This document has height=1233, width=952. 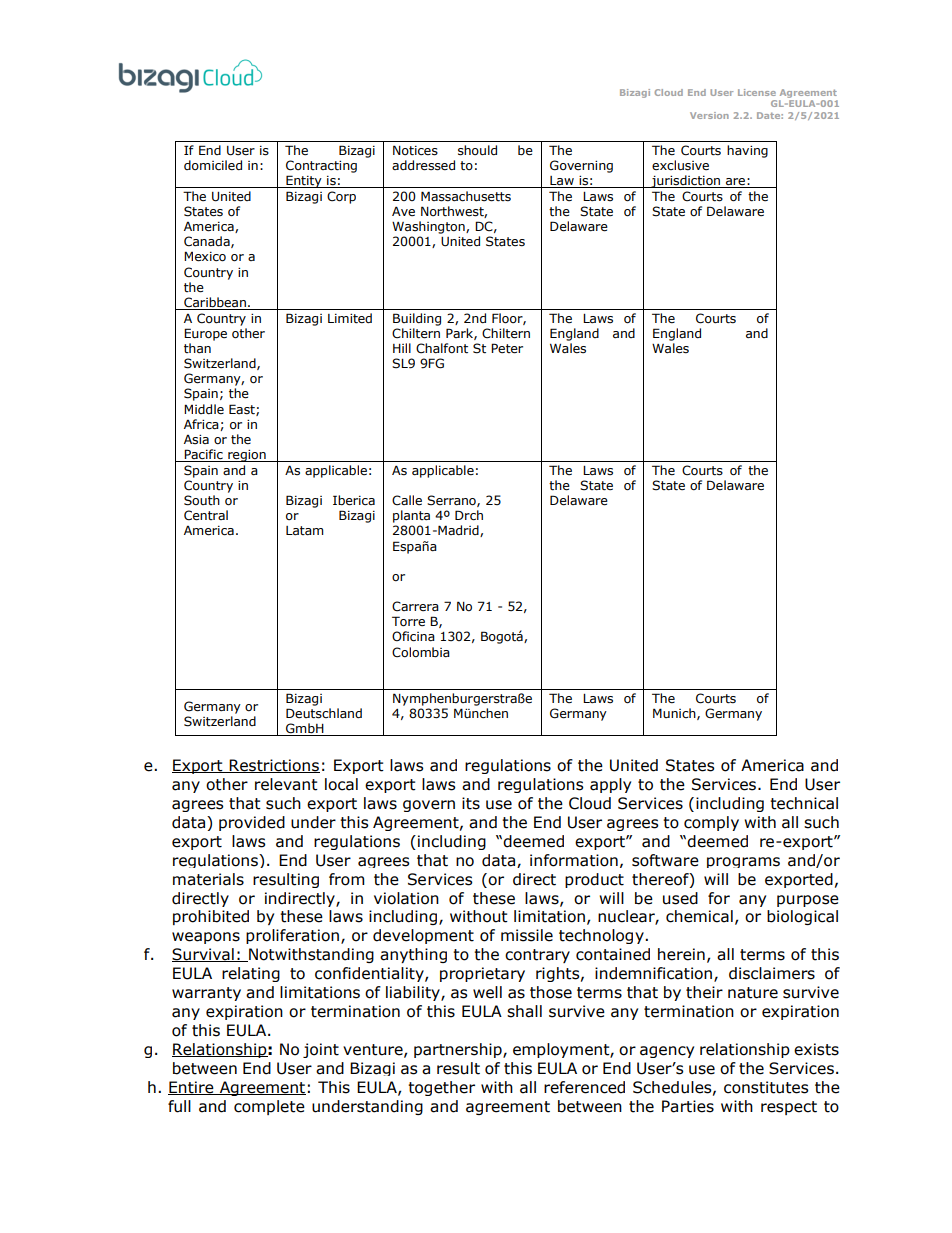 What do you see at coordinates (477, 150) in the document?
I see `should` at bounding box center [477, 150].
